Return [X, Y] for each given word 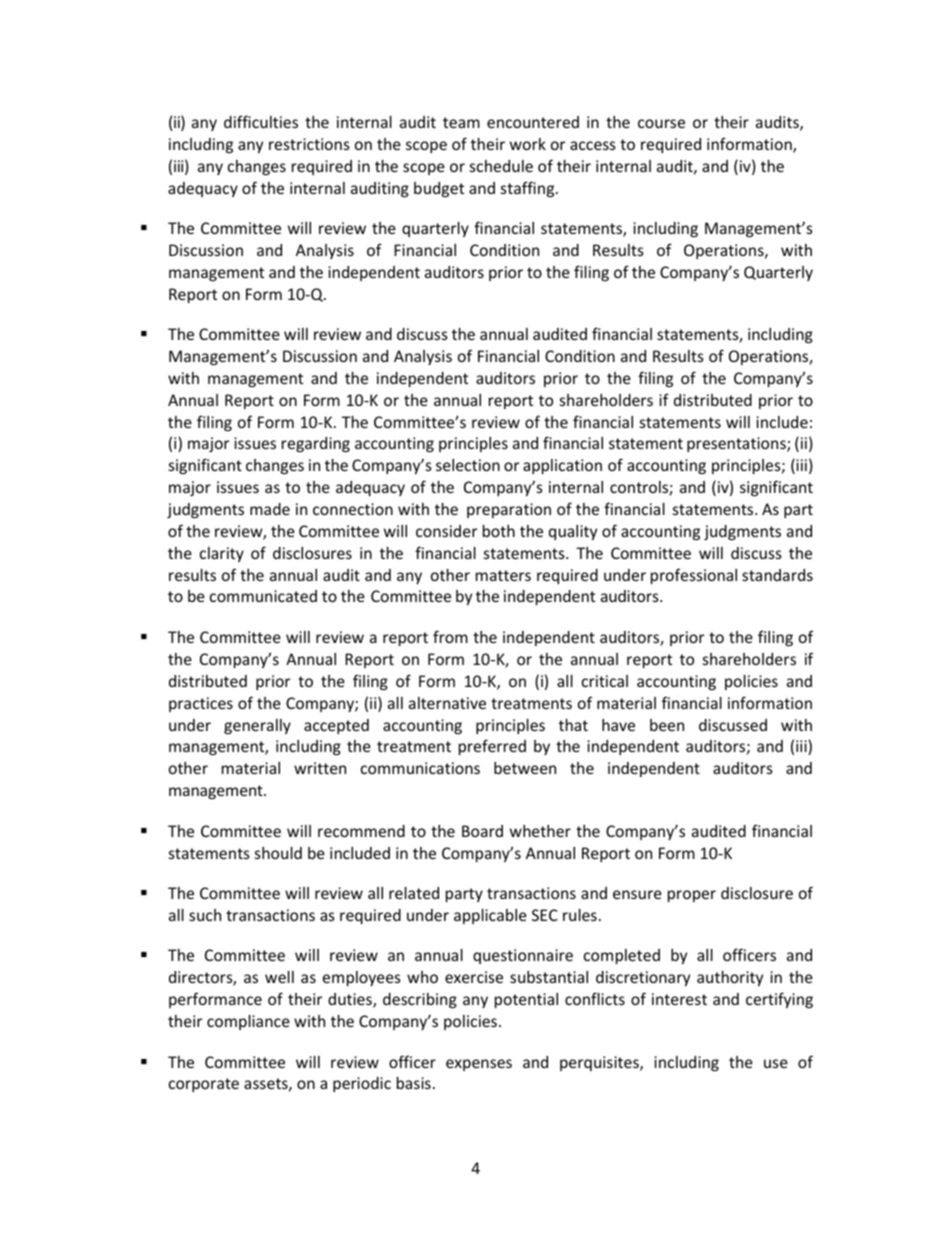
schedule [501, 166]
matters [503, 575]
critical [605, 681]
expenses [479, 1065]
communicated [263, 596]
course [661, 123]
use [776, 1063]
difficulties [261, 121]
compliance [248, 1022]
